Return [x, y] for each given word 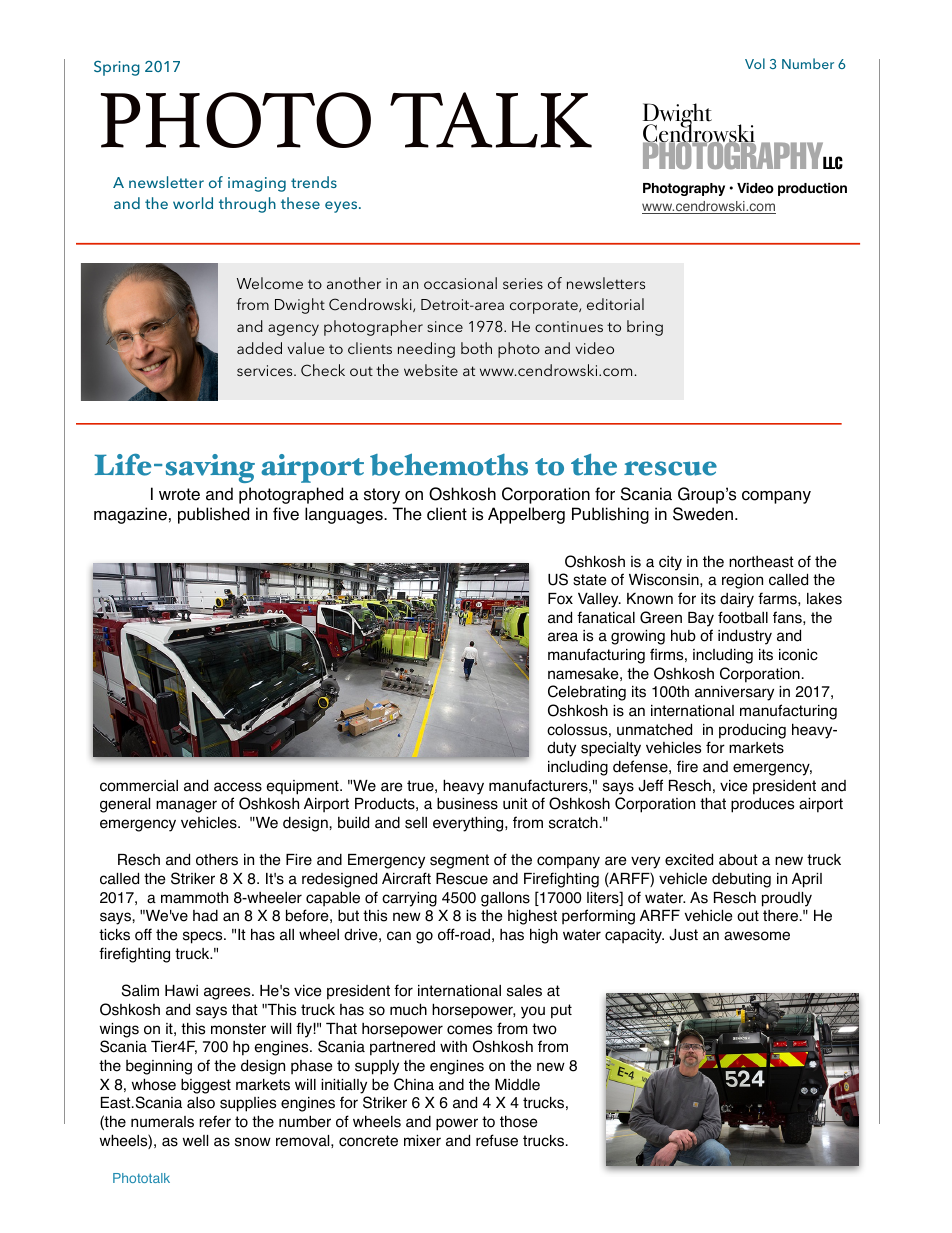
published [213, 515]
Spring [117, 68]
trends [314, 182]
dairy [737, 600]
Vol [755, 63]
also [201, 1103]
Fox [560, 599]
